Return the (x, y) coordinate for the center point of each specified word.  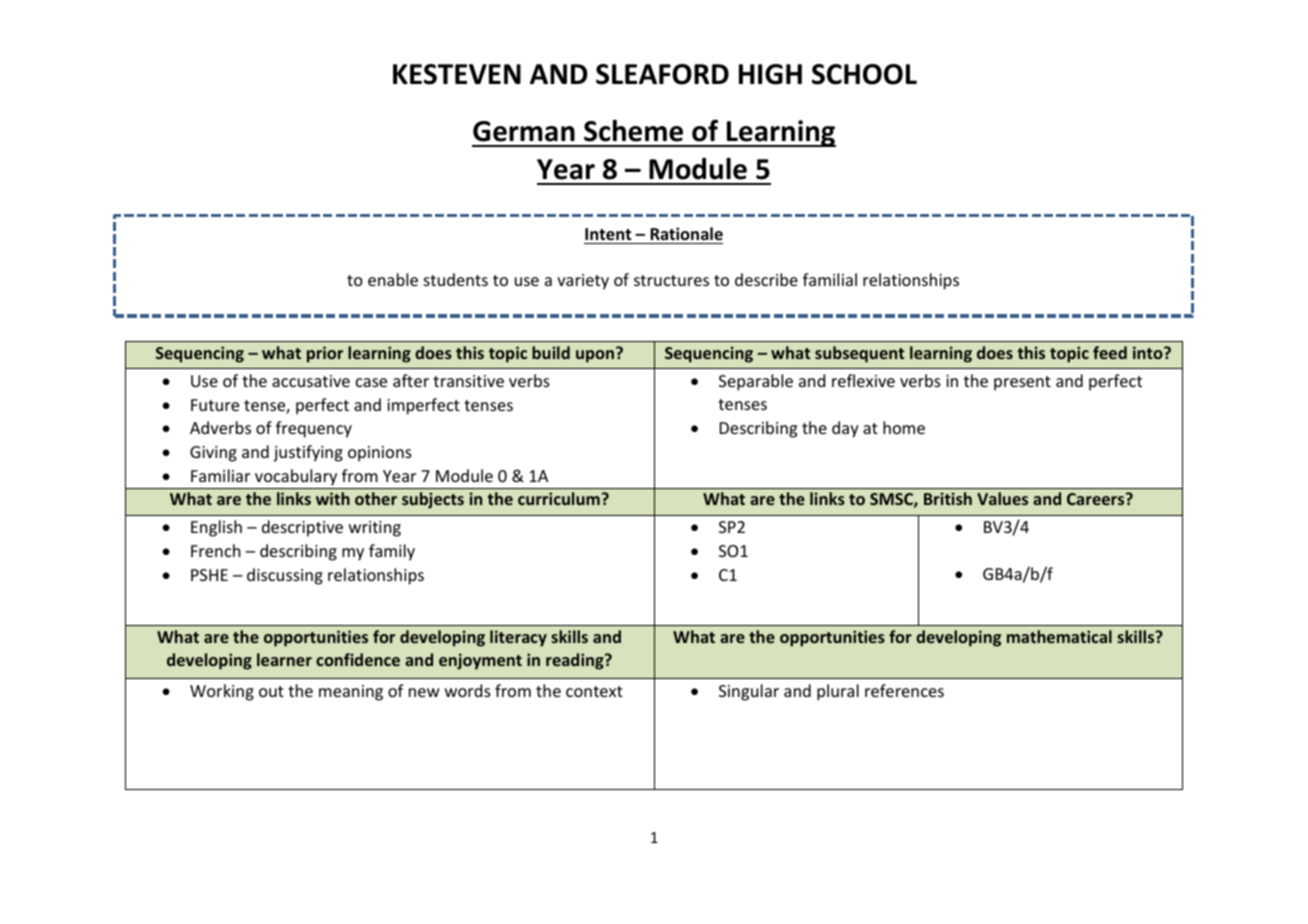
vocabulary (296, 477)
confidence (358, 659)
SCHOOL (864, 74)
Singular (749, 692)
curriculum (559, 498)
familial (830, 279)
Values (1002, 498)
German (524, 131)
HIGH (770, 74)
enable (393, 279)
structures (671, 280)
